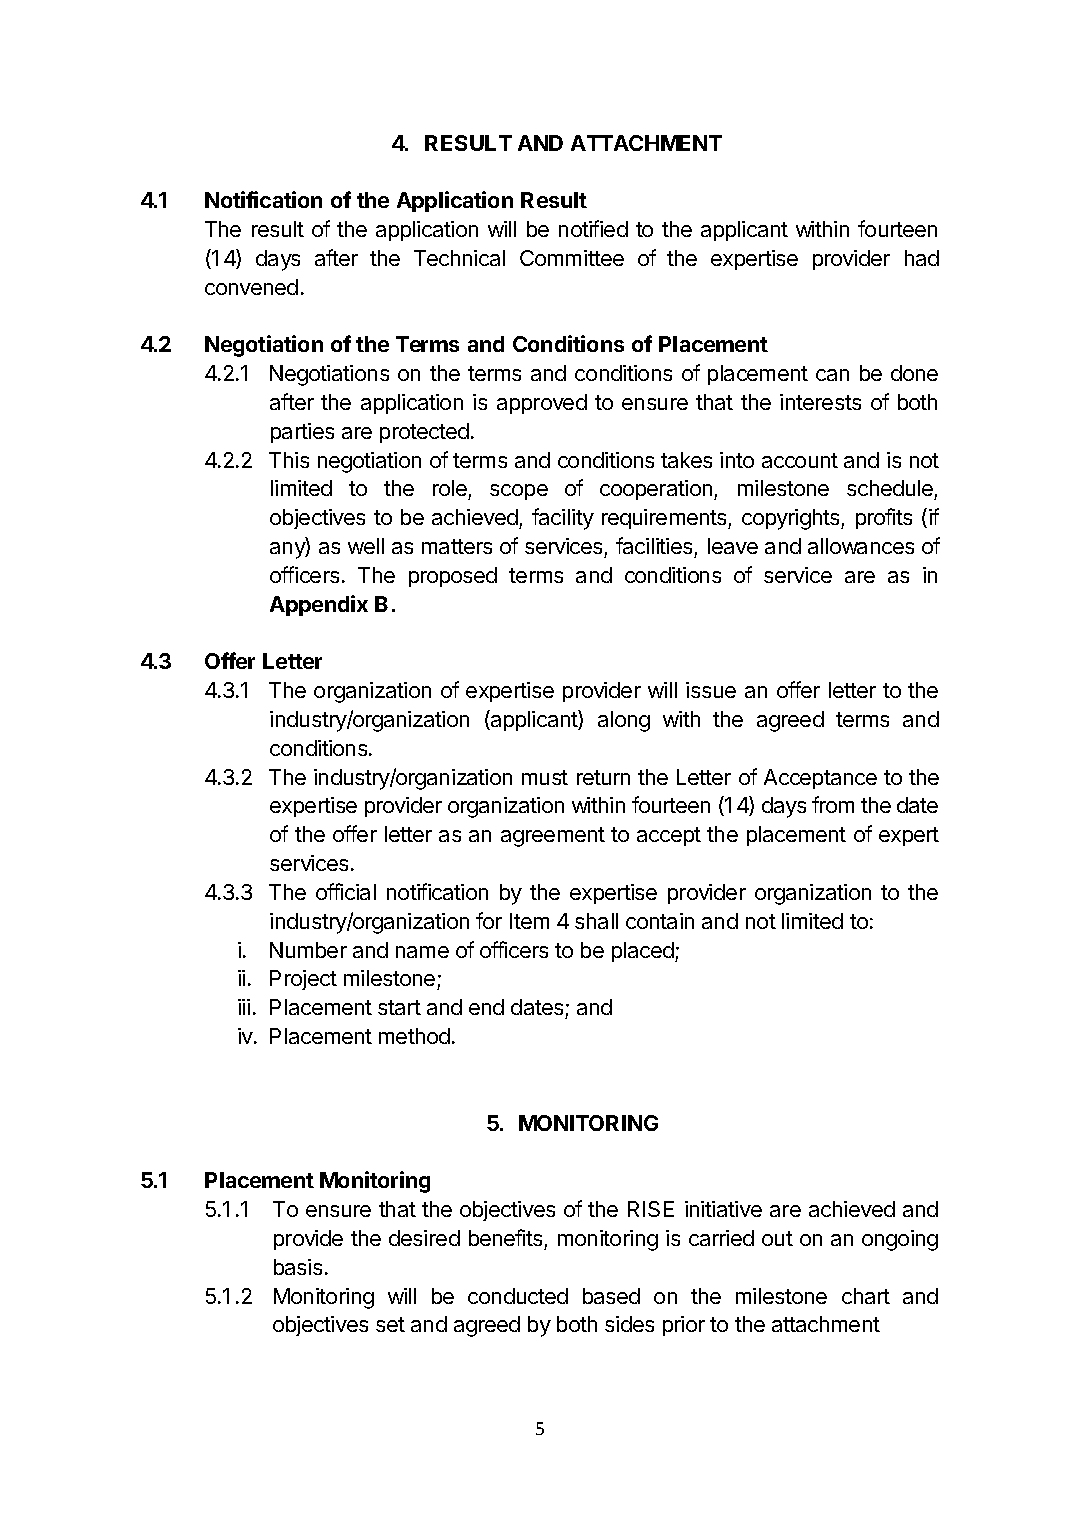 The width and height of the screenshot is (1081, 1529). What do you see at coordinates (563, 519) in the screenshot?
I see `facility` at bounding box center [563, 519].
